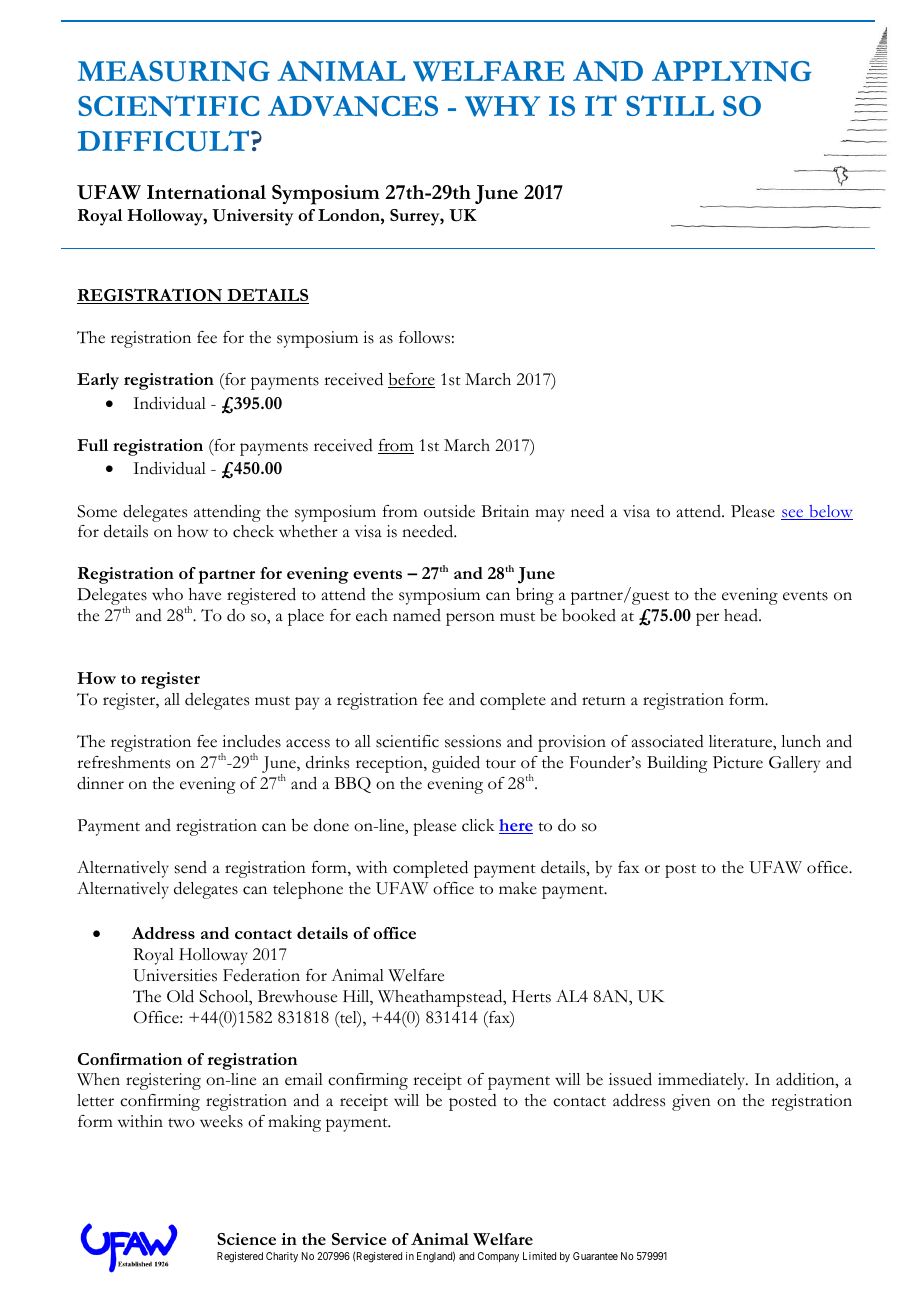 The height and width of the screenshot is (1308, 924). What do you see at coordinates (246, 1239) in the screenshot?
I see `Science` at bounding box center [246, 1239].
